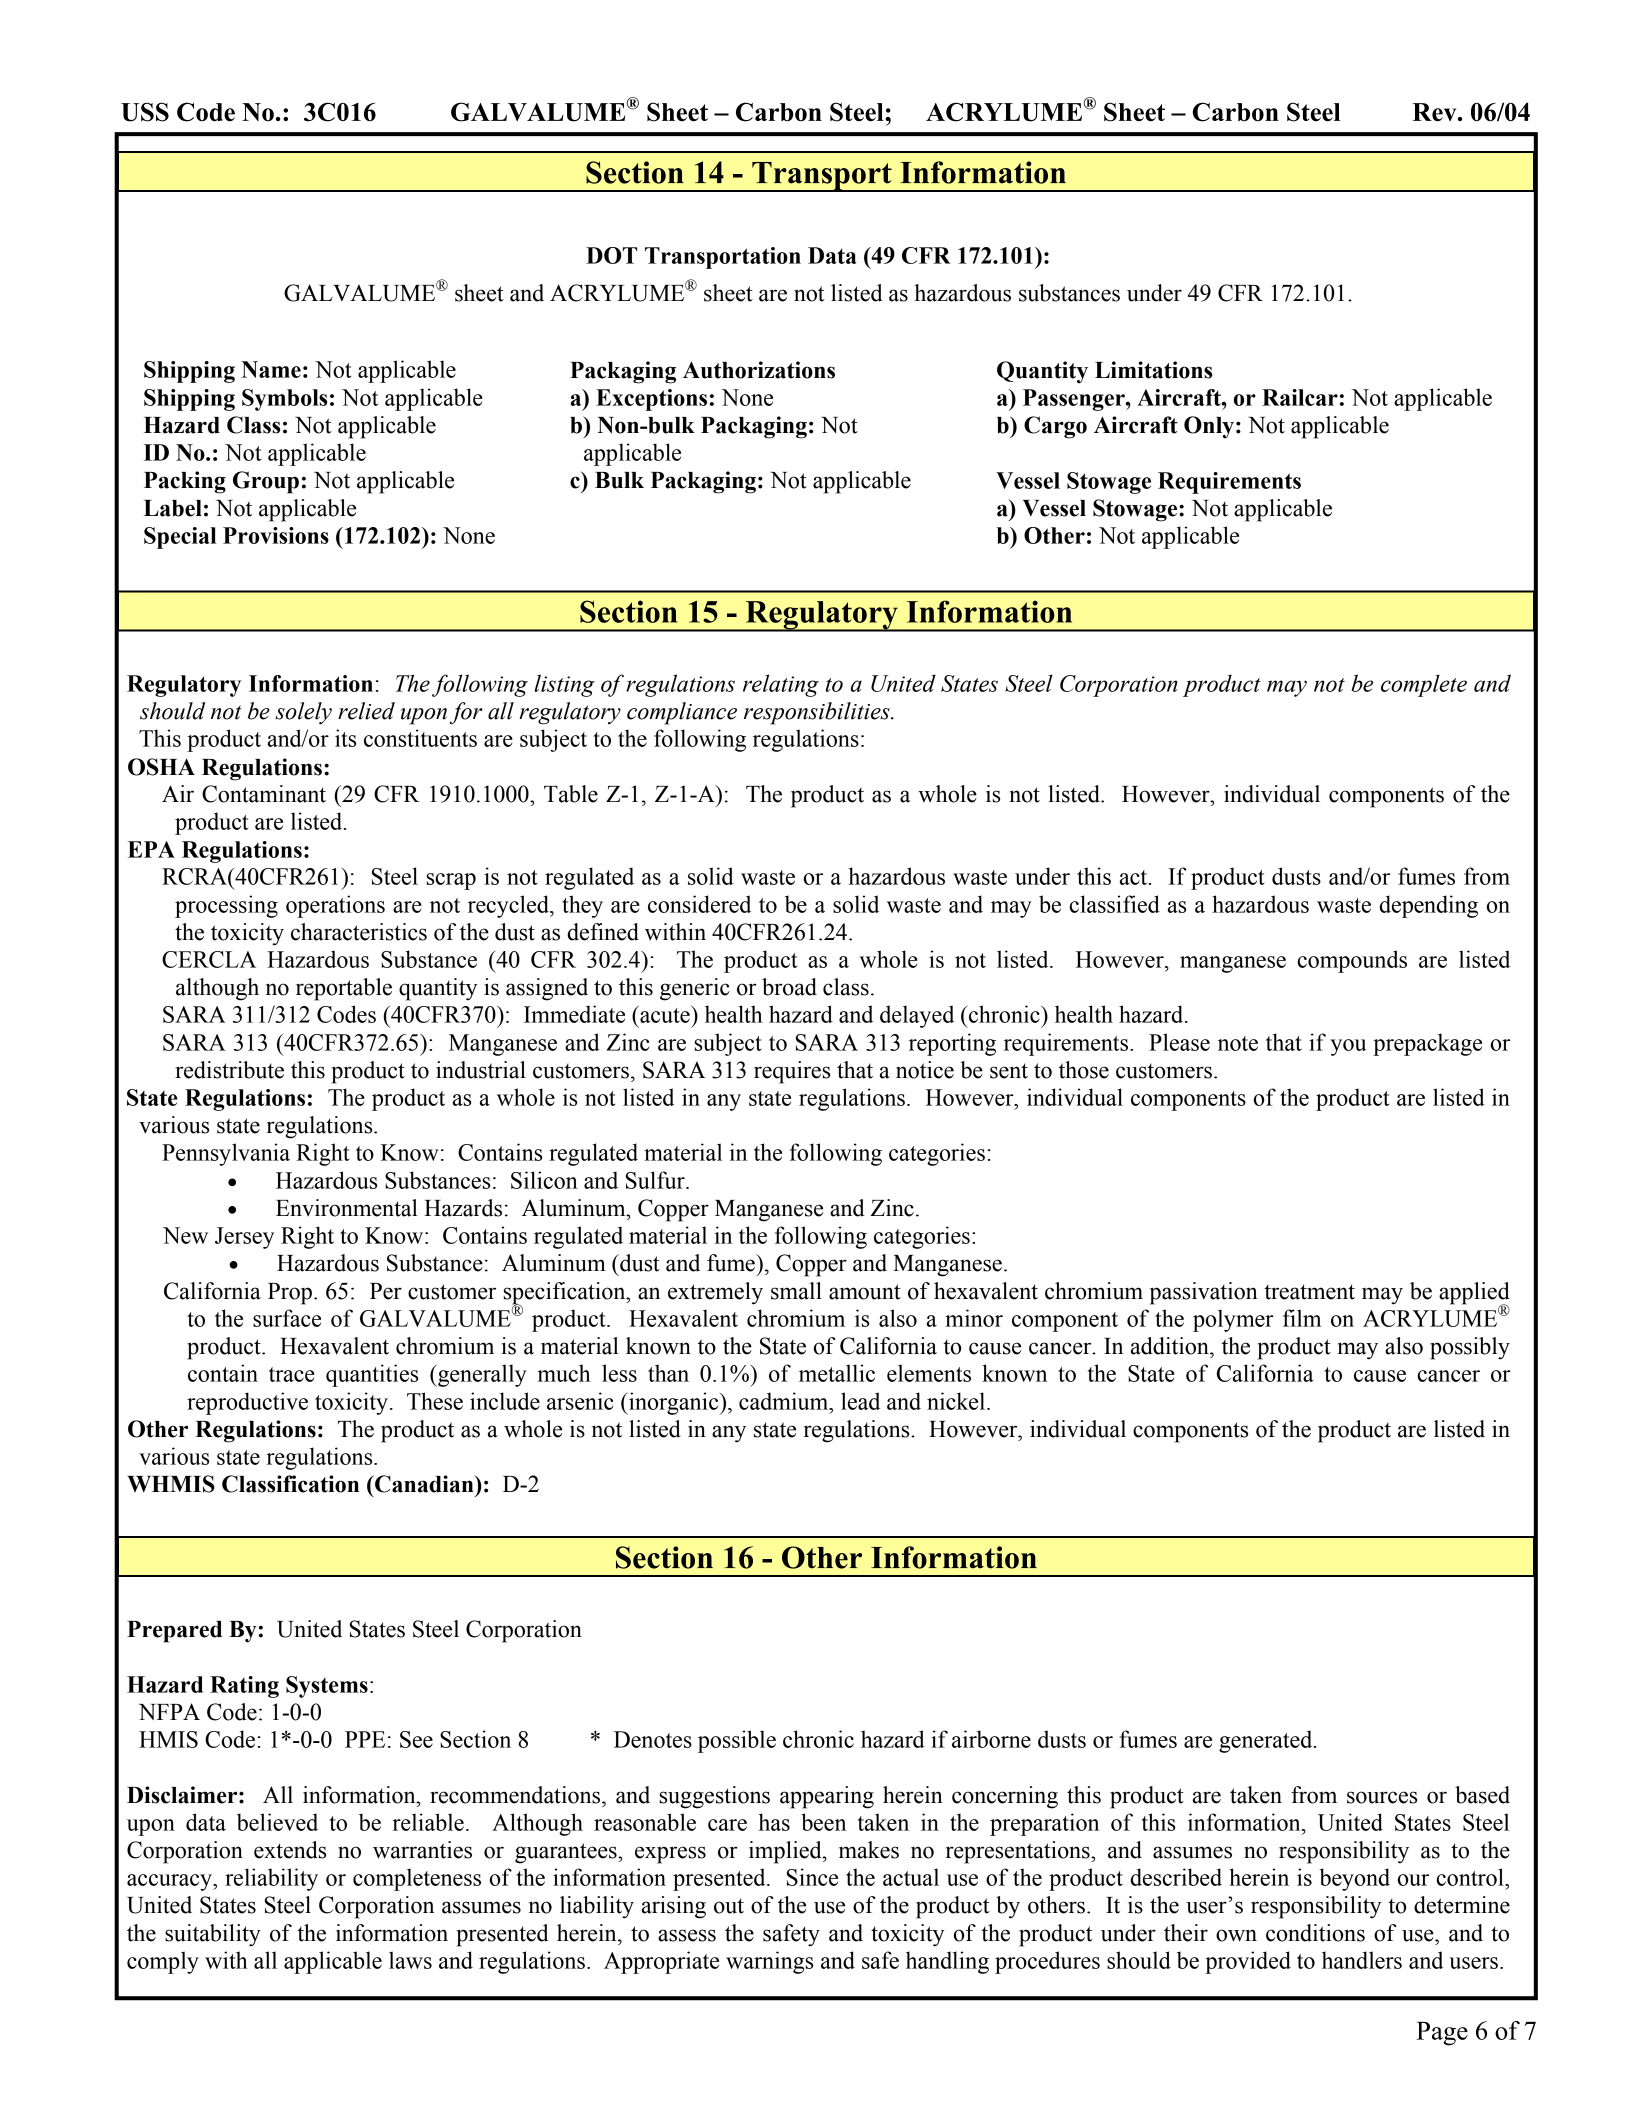  What do you see at coordinates (785, 1401) in the image?
I see `cadmium` at bounding box center [785, 1401].
